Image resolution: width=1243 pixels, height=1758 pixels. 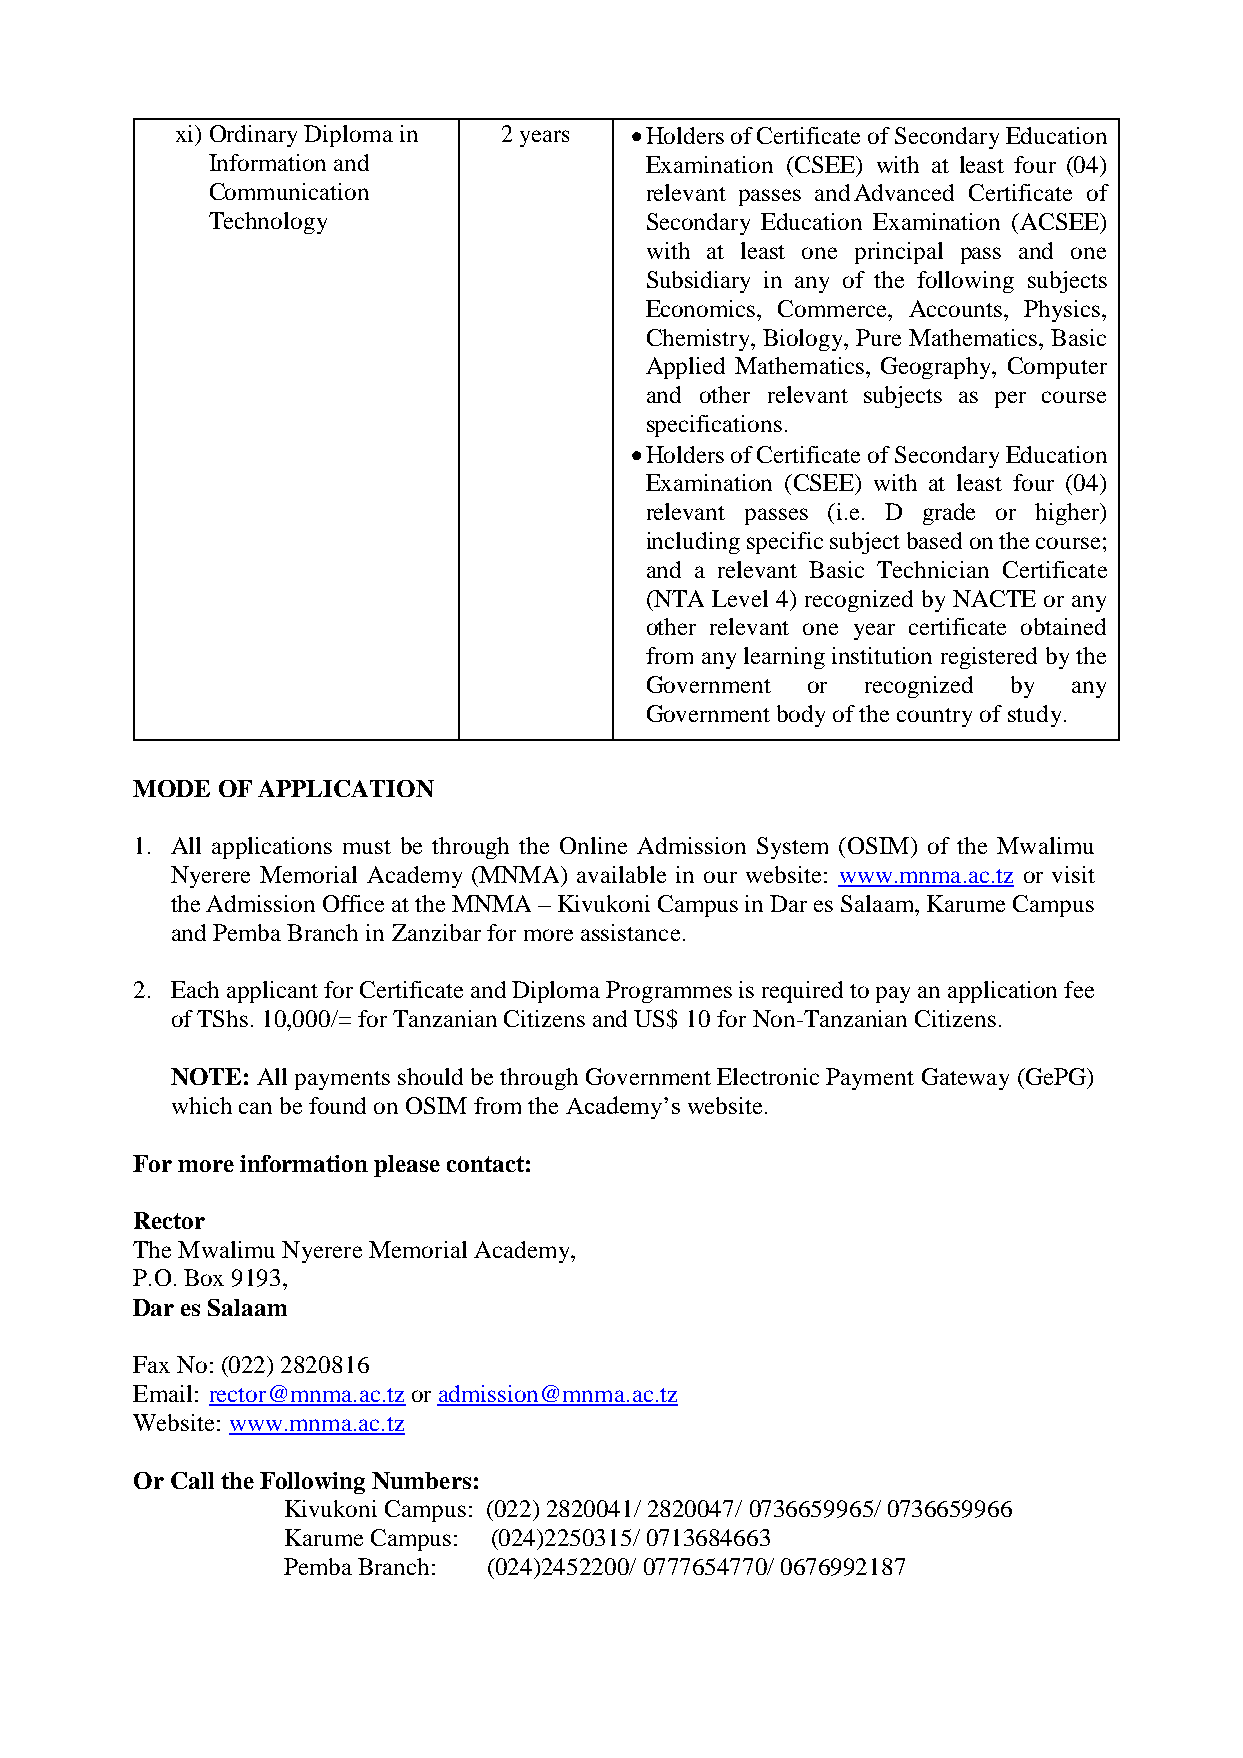 What do you see at coordinates (171, 788) in the image?
I see `MODE` at bounding box center [171, 788].
